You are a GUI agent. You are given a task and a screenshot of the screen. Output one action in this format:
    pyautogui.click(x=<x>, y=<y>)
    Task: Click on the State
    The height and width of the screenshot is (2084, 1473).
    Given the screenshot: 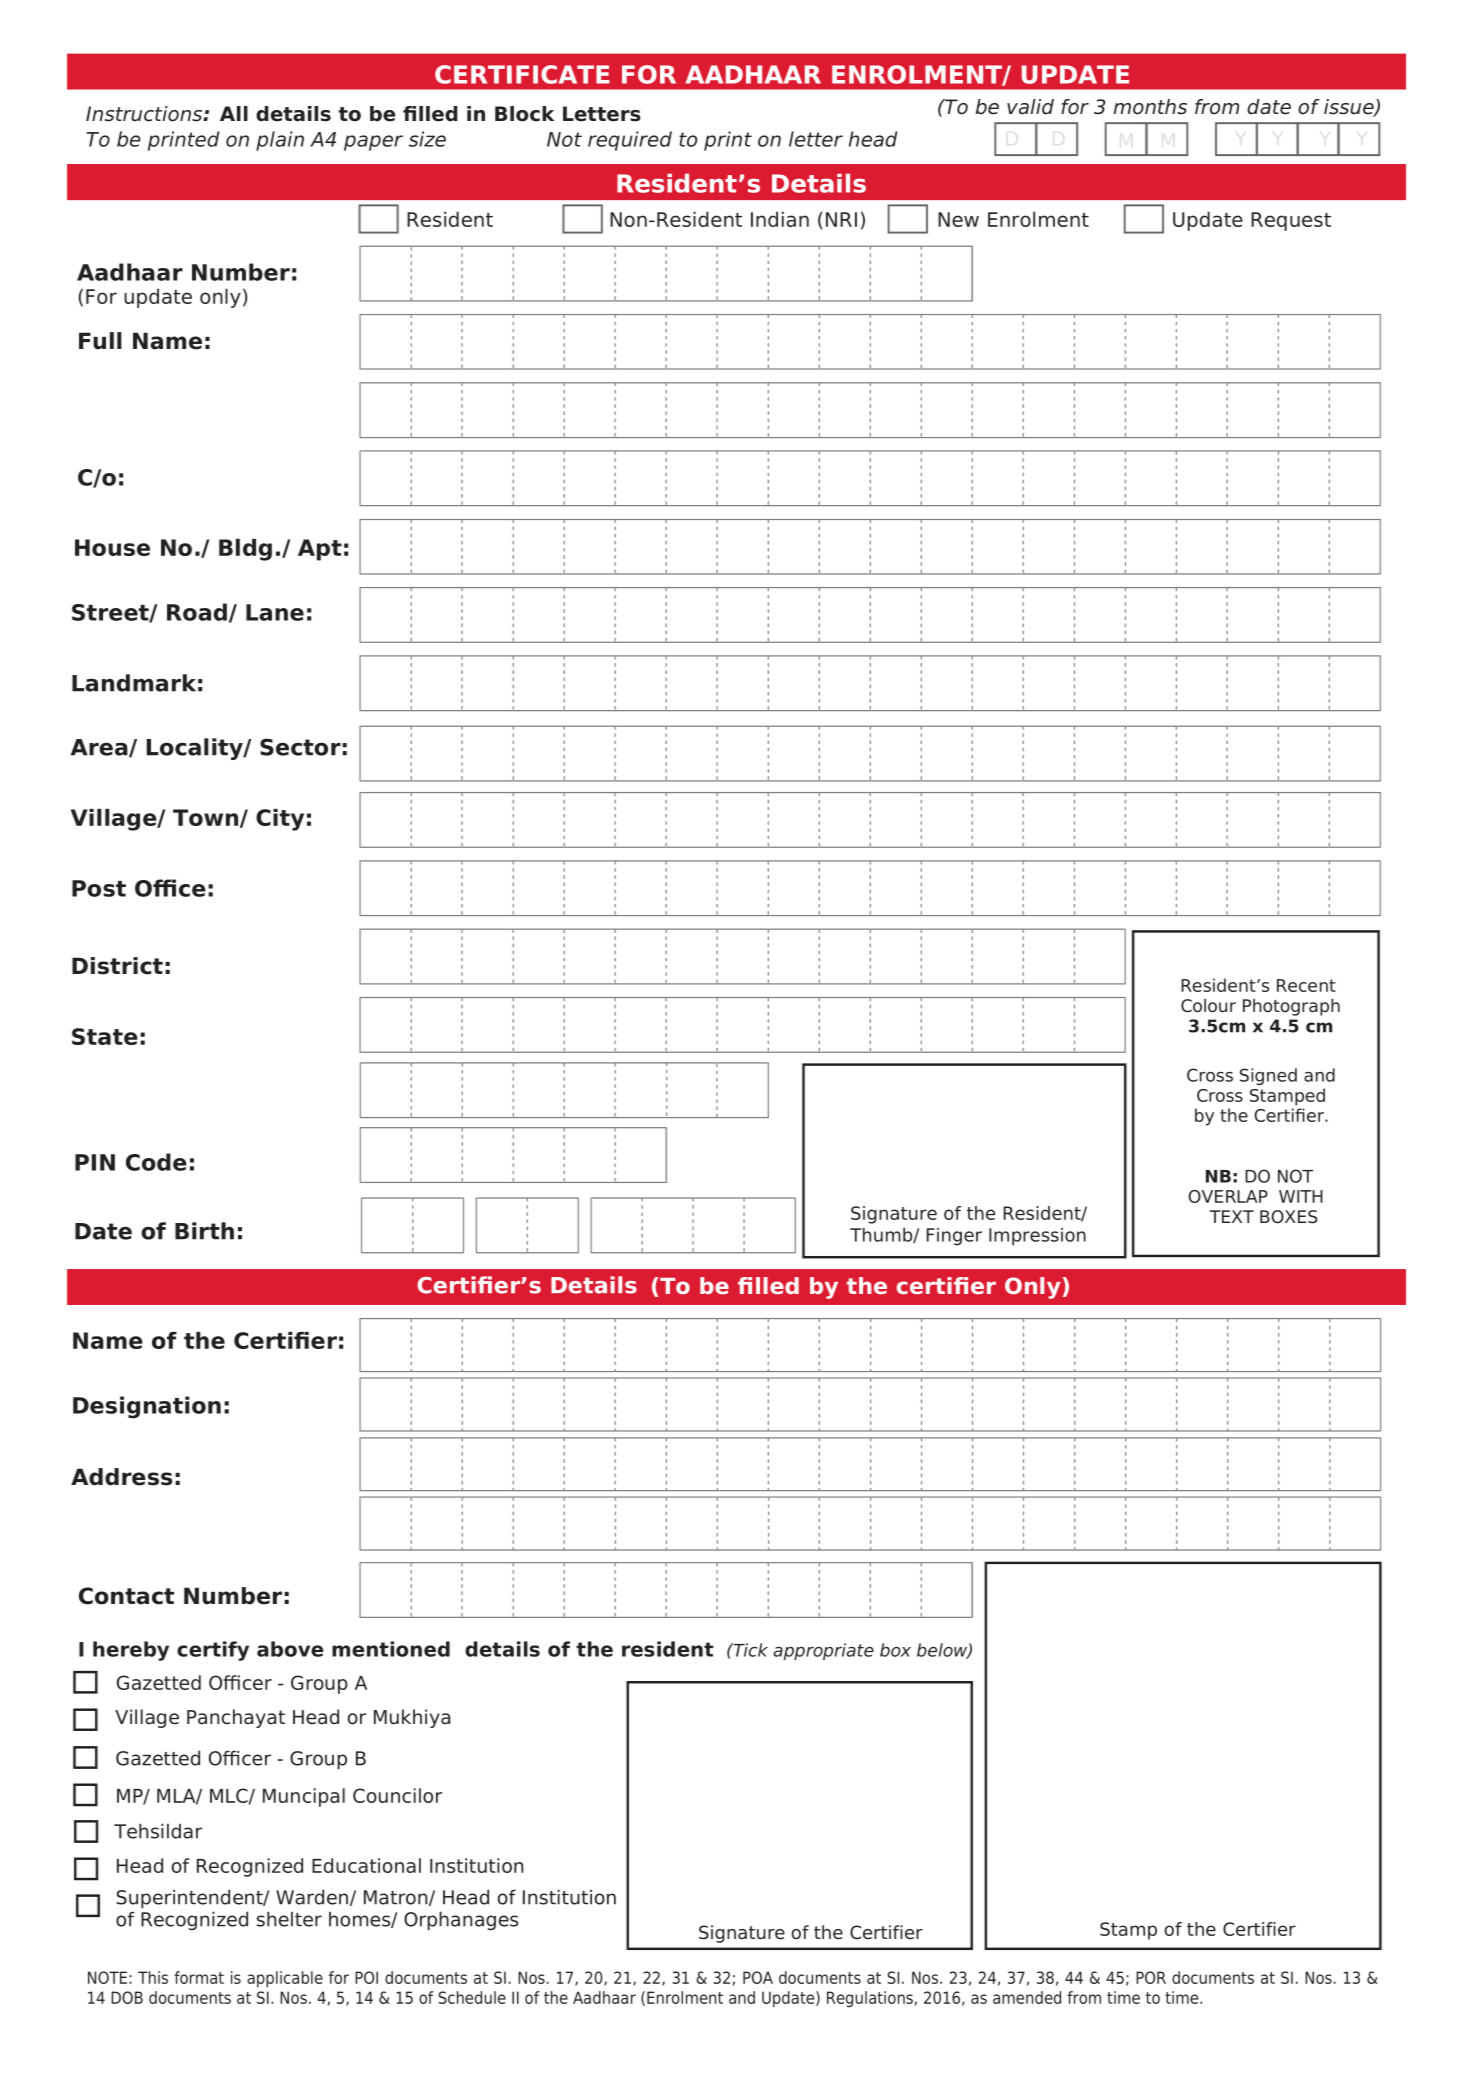 What is the action you would take?
    pyautogui.click(x=105, y=1036)
